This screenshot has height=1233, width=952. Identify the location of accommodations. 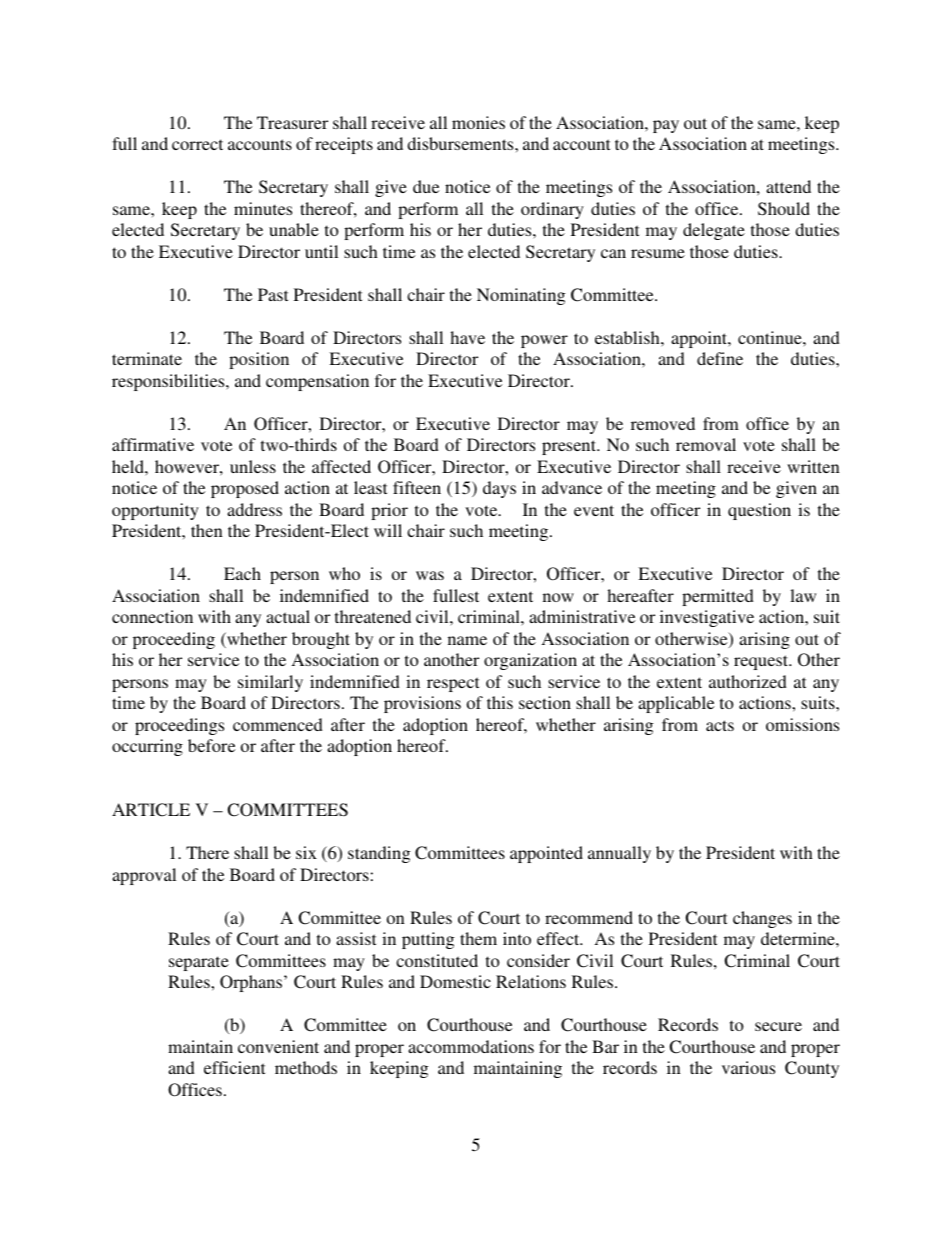
(471, 1046).
